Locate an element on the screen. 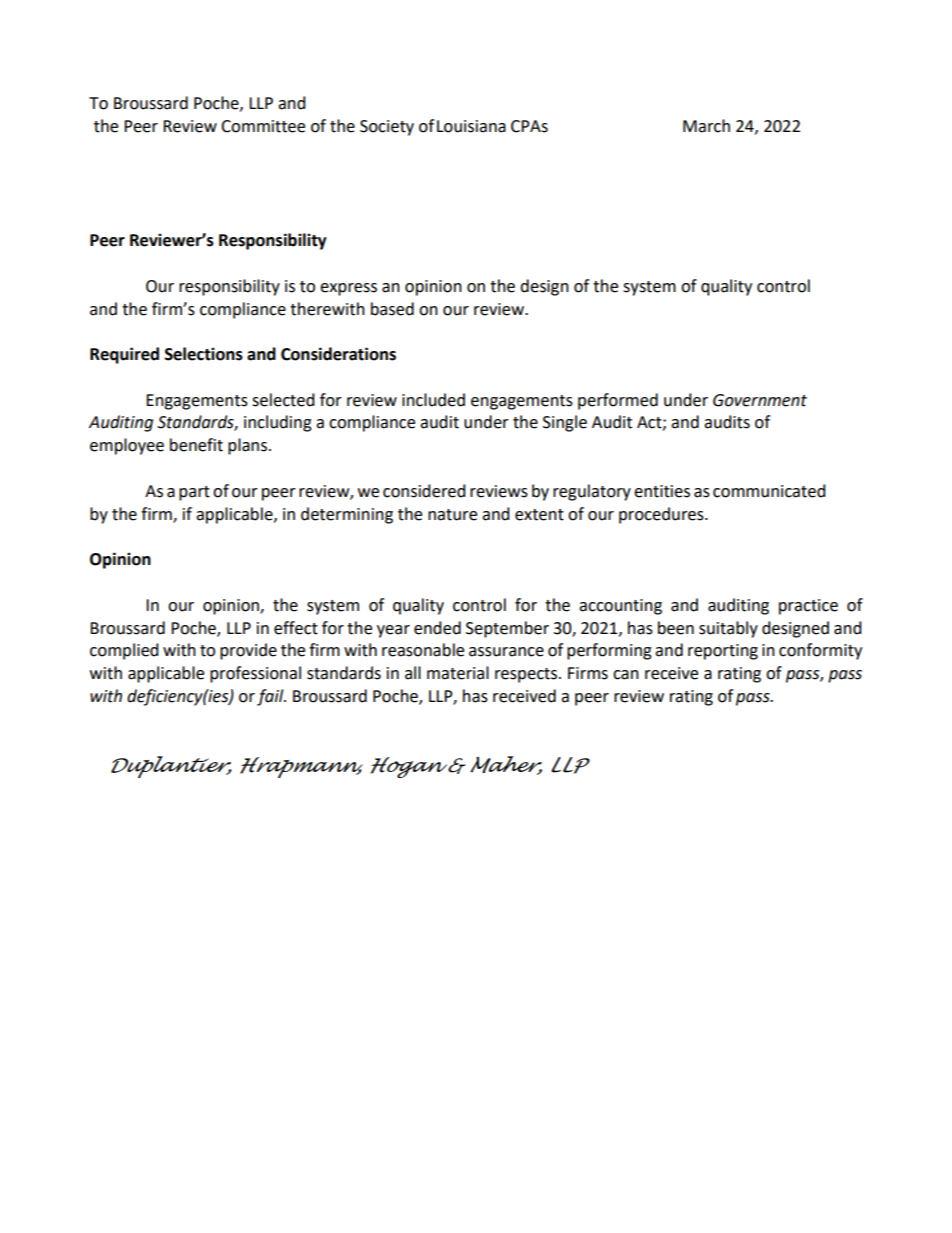  material is located at coordinates (458, 673).
